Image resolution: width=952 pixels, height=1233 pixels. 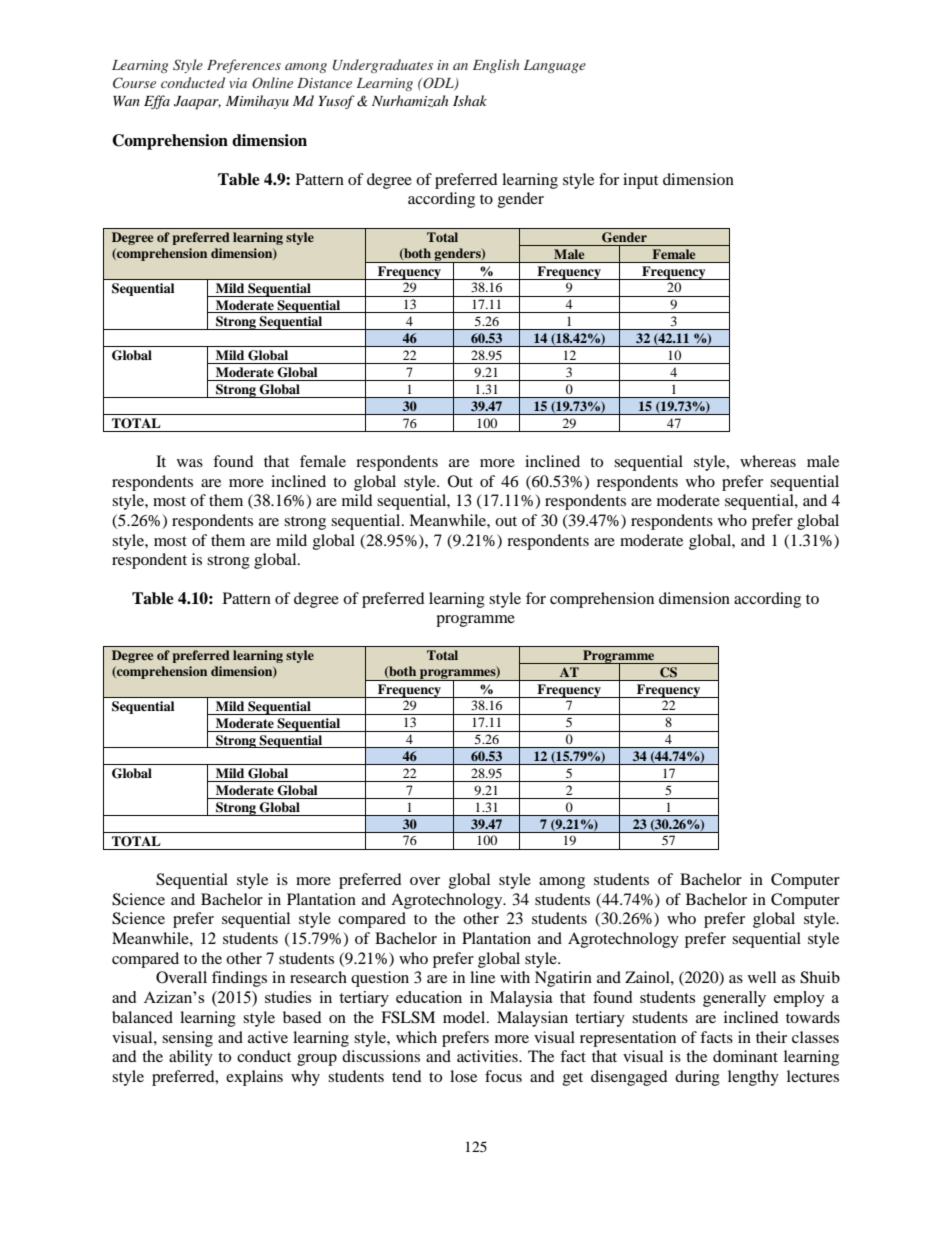 What do you see at coordinates (191, 1058) in the screenshot?
I see `ability` at bounding box center [191, 1058].
